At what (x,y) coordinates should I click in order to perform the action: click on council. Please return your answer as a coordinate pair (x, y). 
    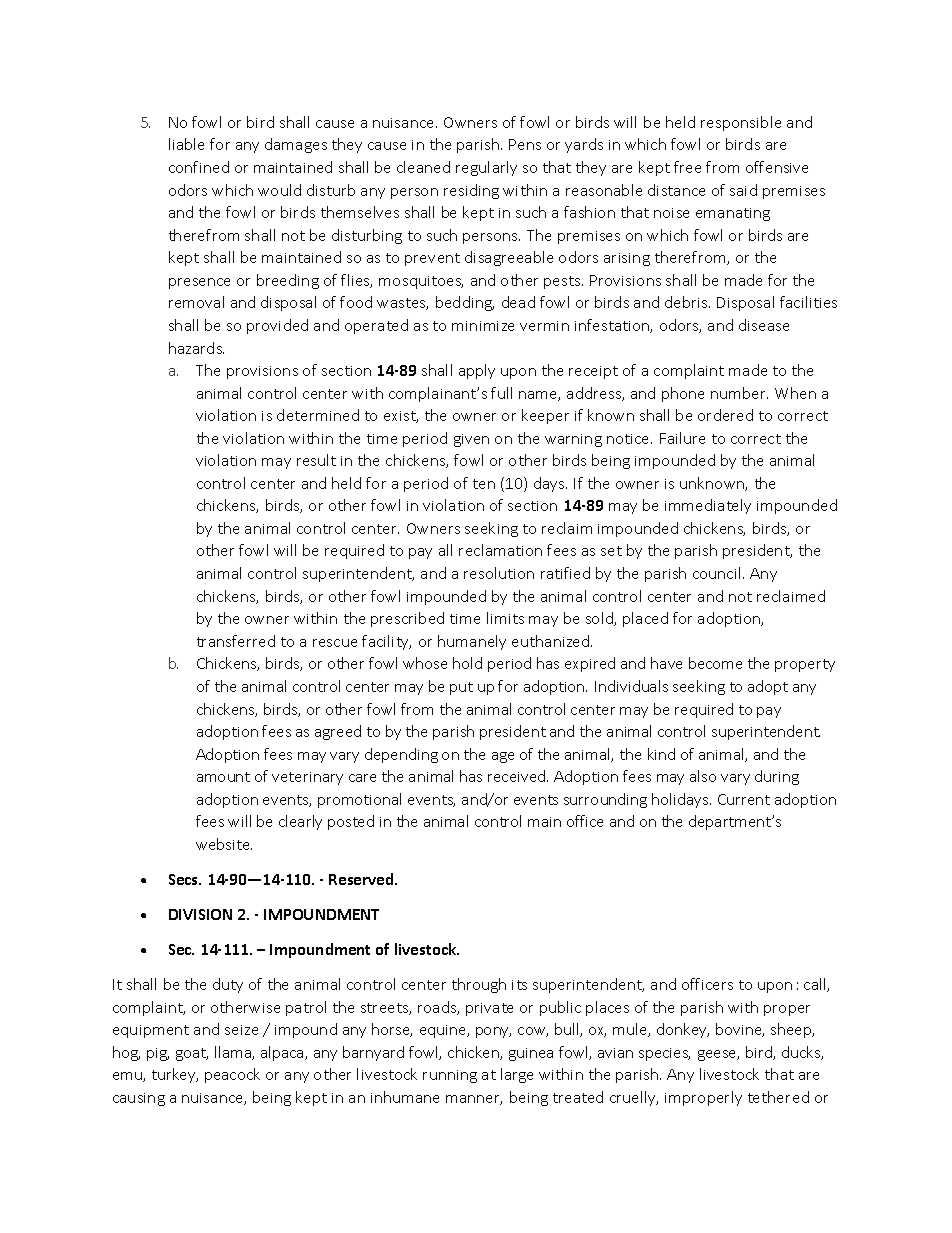
    Looking at the image, I should click on (718, 573).
